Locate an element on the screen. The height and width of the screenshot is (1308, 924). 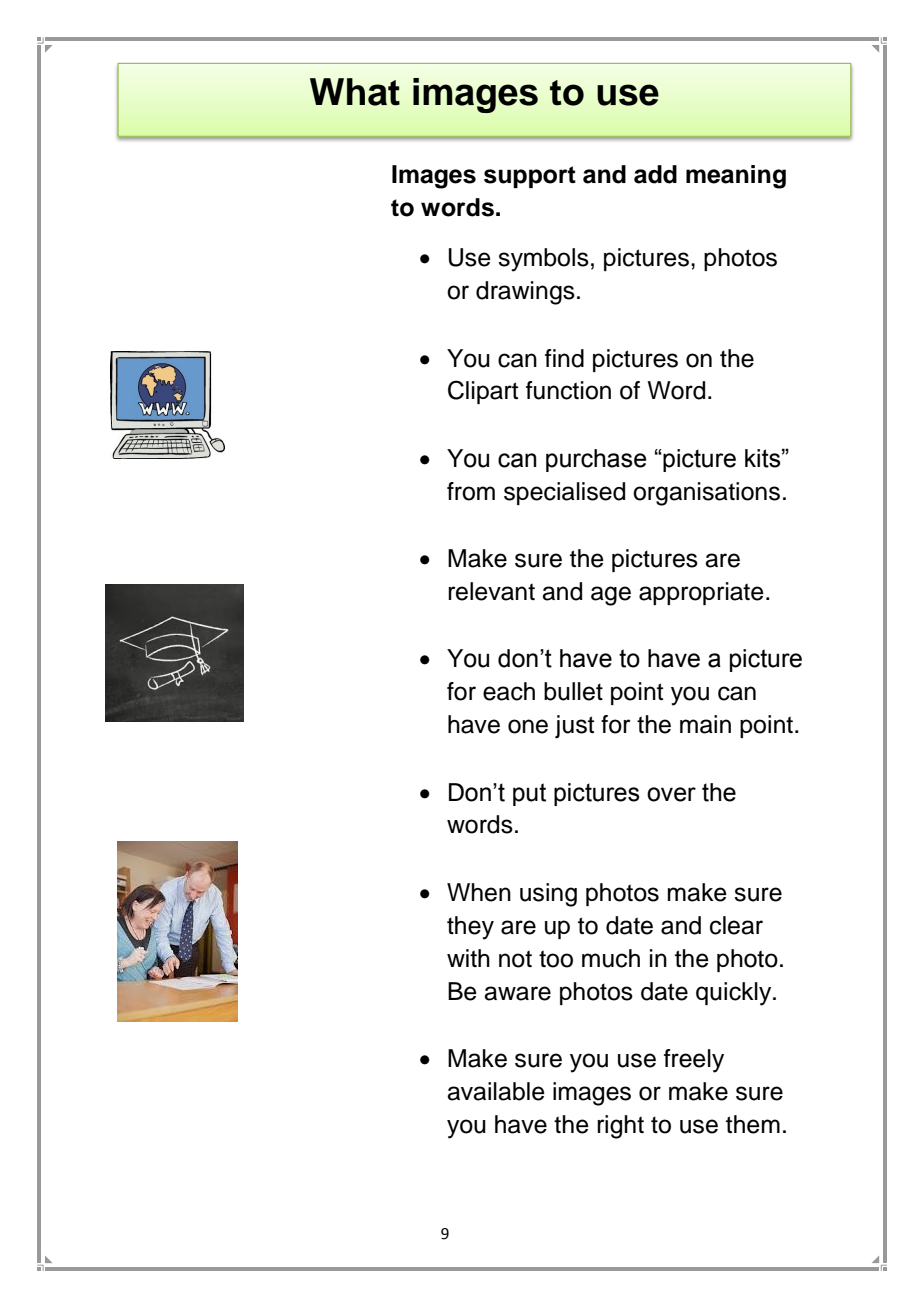
What is located at coordinates (355, 92).
